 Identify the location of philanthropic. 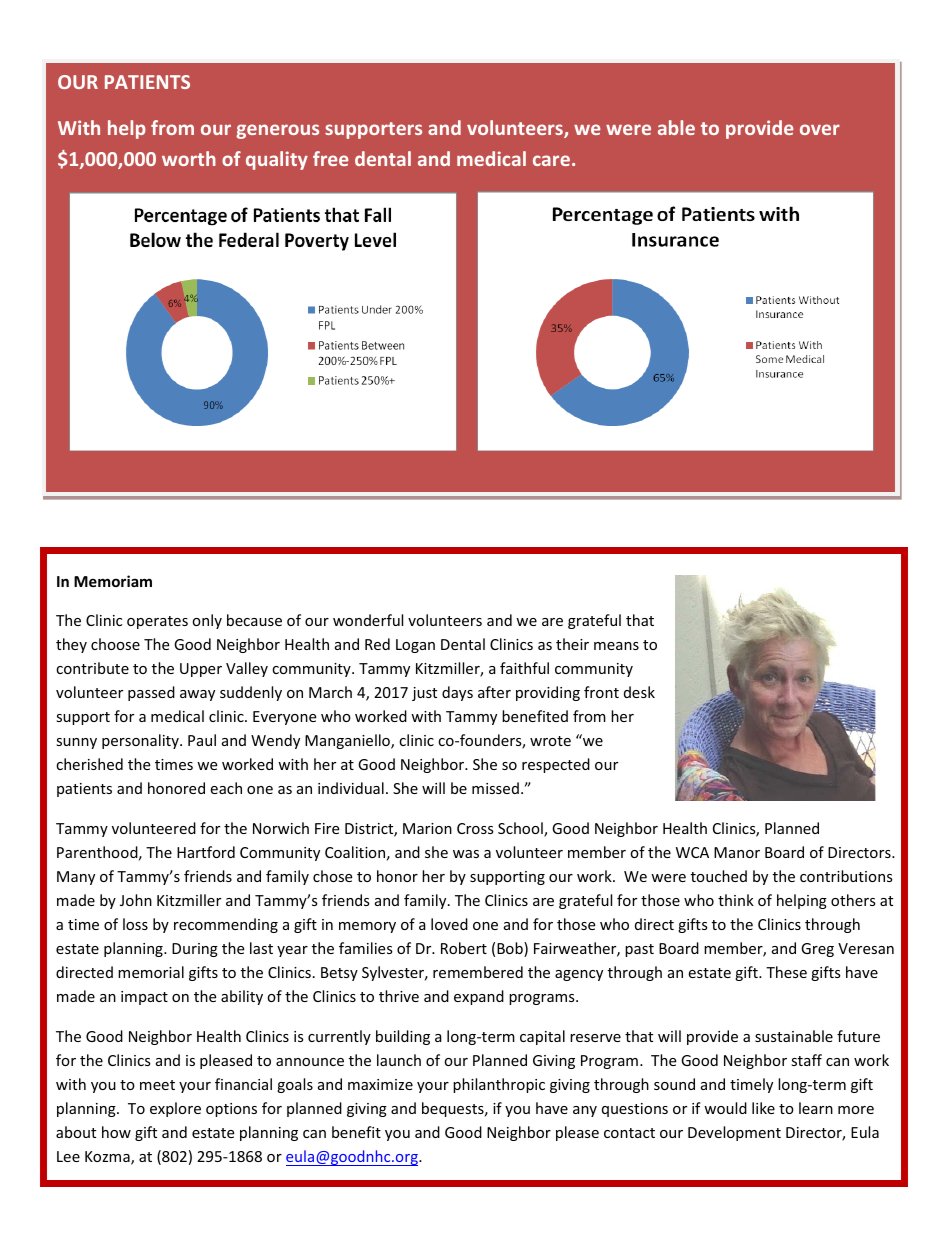
(499, 1085).
